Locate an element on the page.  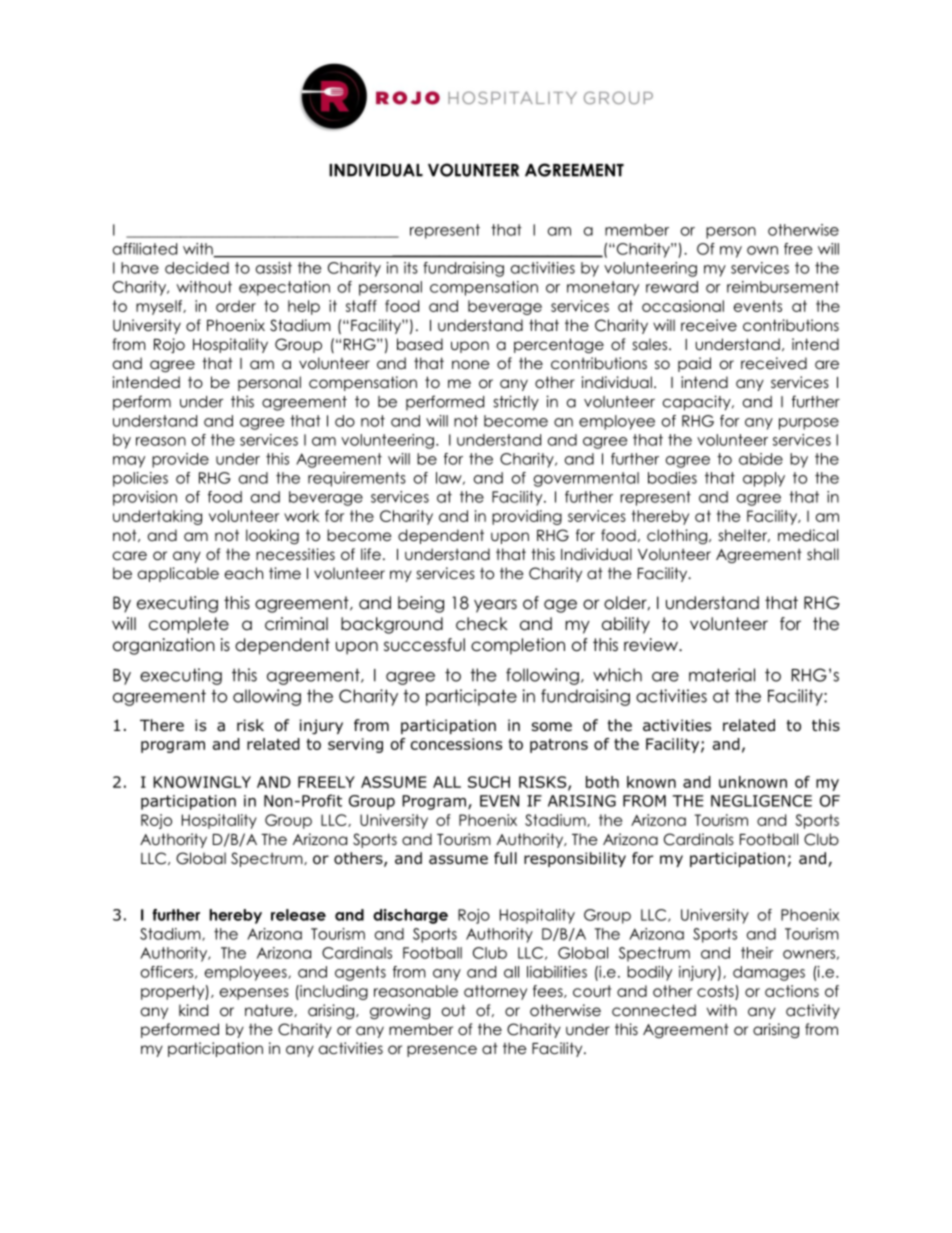
shelter is located at coordinates (744, 535).
